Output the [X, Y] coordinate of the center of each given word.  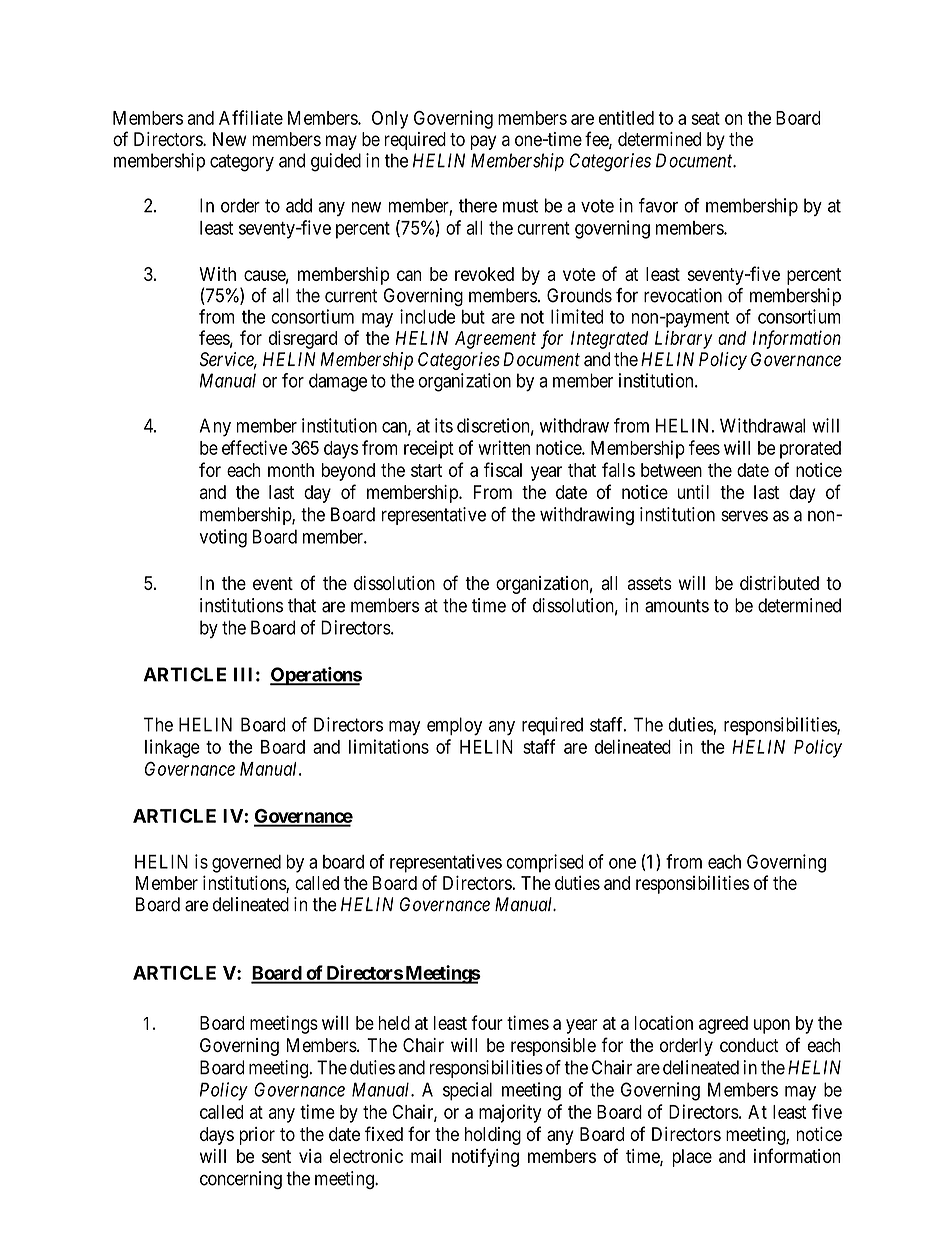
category [242, 163]
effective [254, 447]
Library [683, 339]
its [444, 425]
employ [454, 726]
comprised [545, 863]
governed [246, 864]
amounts [677, 606]
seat [705, 118]
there [478, 205]
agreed [723, 1025]
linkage [172, 748]
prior [257, 1136]
